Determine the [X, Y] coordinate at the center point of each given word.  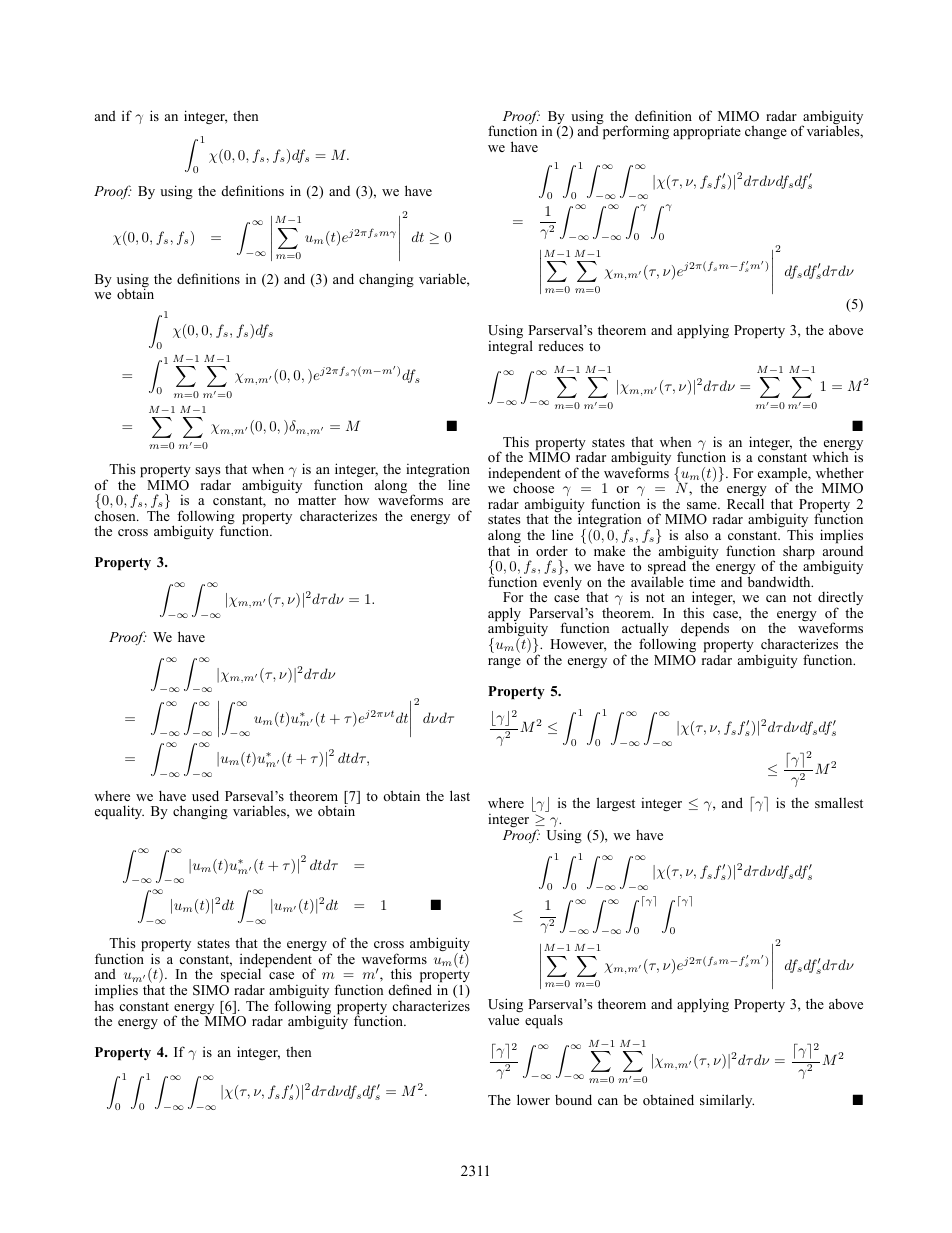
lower [533, 1099]
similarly [727, 1101]
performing [636, 132]
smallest [839, 803]
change [766, 132]
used [205, 795]
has [104, 1005]
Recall [745, 503]
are [461, 501]
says [208, 473]
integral [510, 346]
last [460, 795]
